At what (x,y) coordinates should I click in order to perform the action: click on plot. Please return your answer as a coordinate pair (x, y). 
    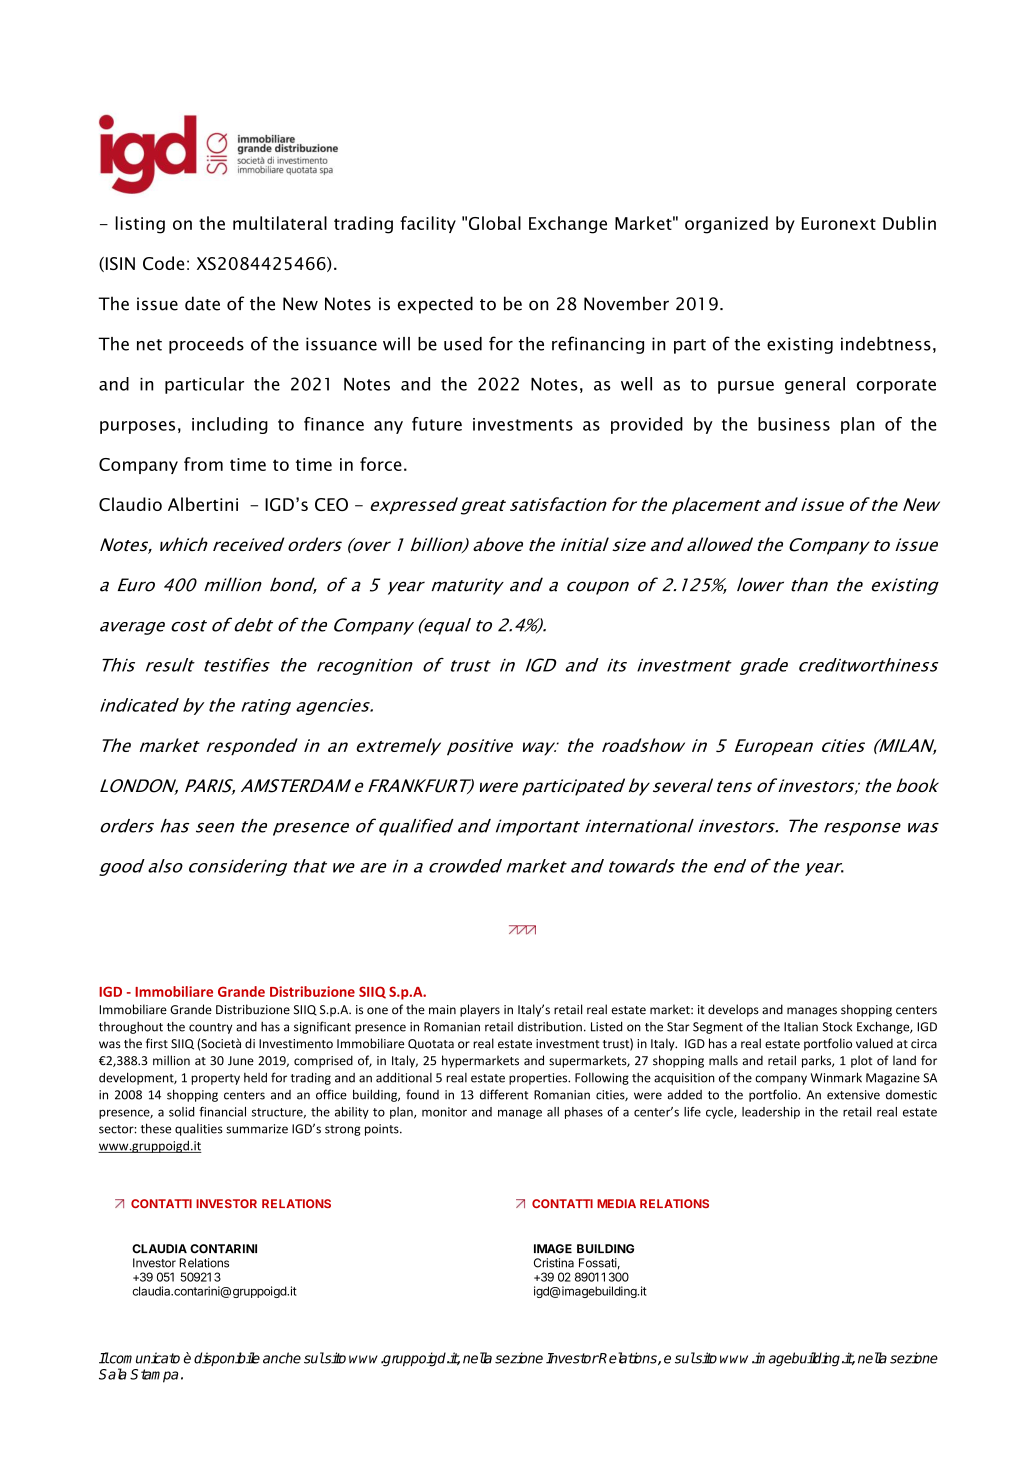
    Looking at the image, I should click on (861, 1061).
